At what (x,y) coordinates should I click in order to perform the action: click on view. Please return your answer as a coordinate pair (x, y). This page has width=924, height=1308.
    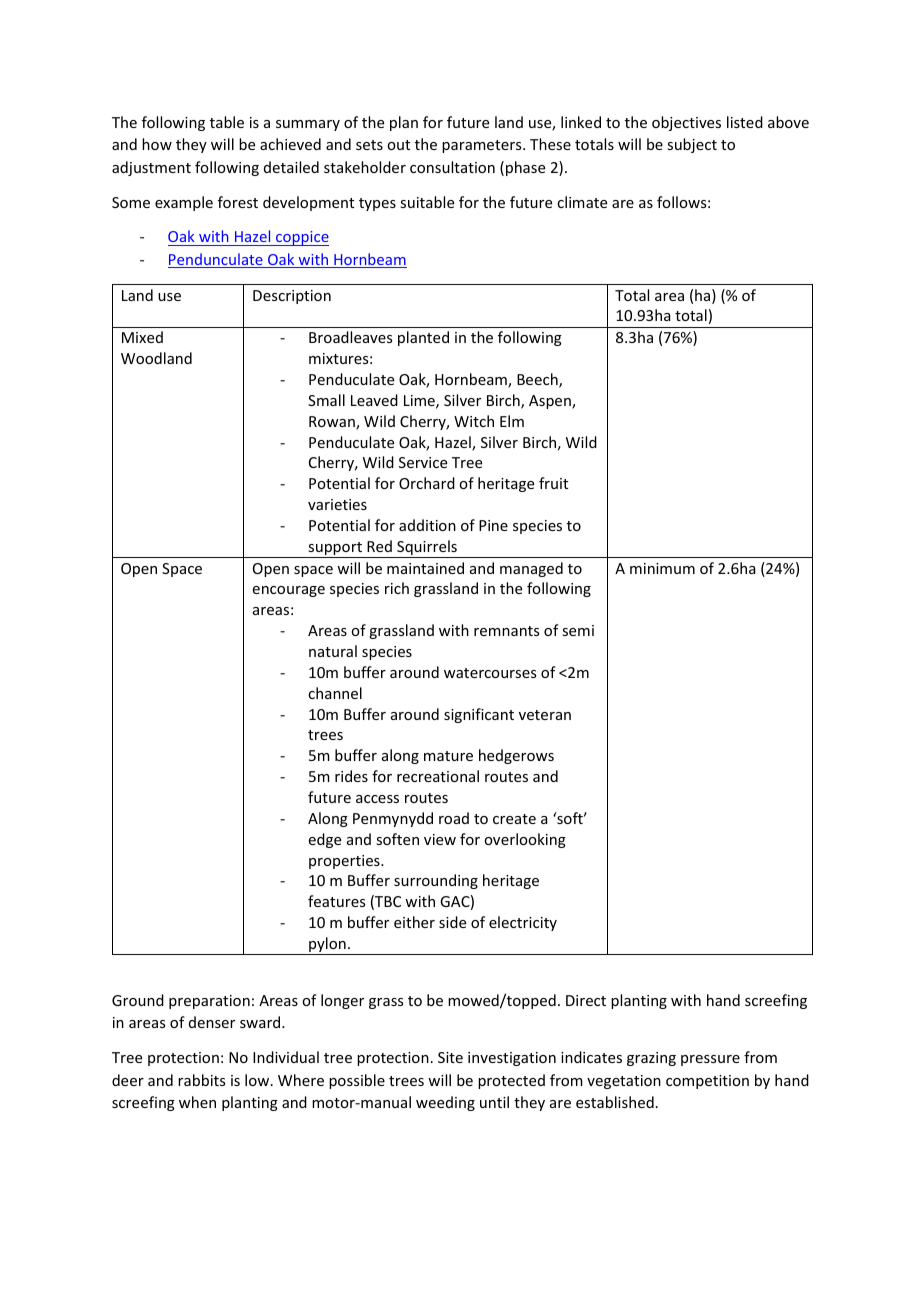
    Looking at the image, I should click on (440, 839).
